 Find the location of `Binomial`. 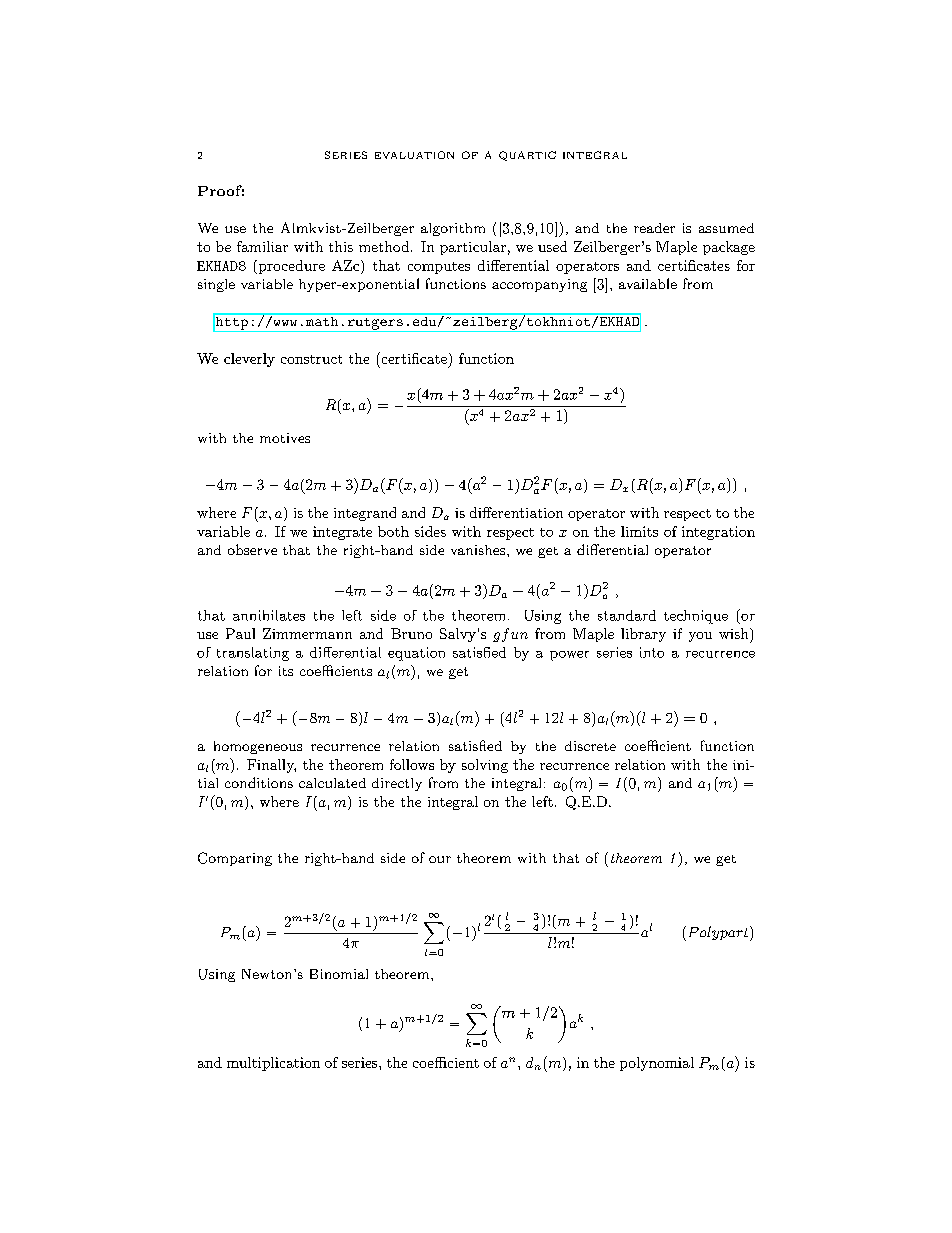

Binomial is located at coordinates (339, 974).
